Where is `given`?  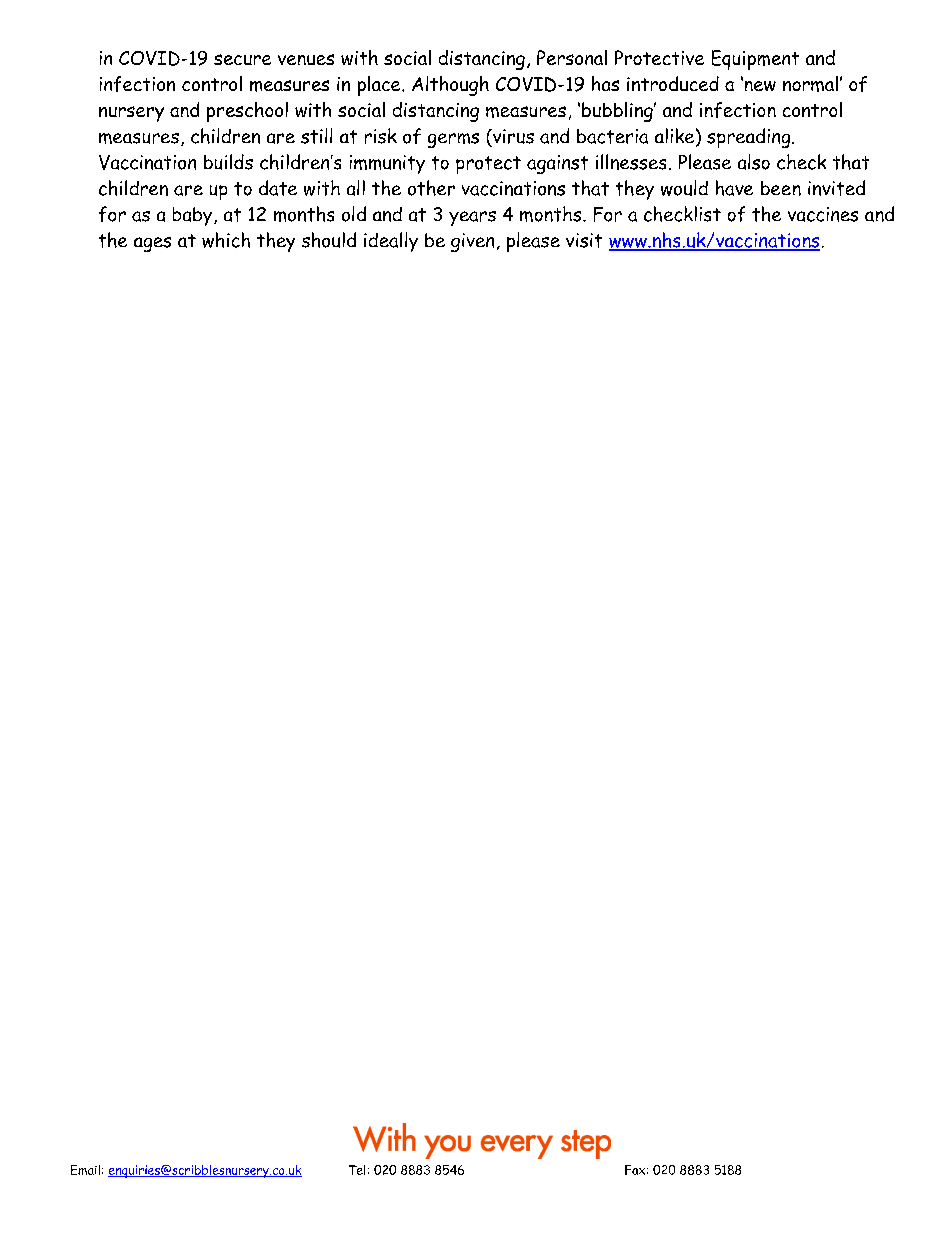 given is located at coordinates (472, 242).
